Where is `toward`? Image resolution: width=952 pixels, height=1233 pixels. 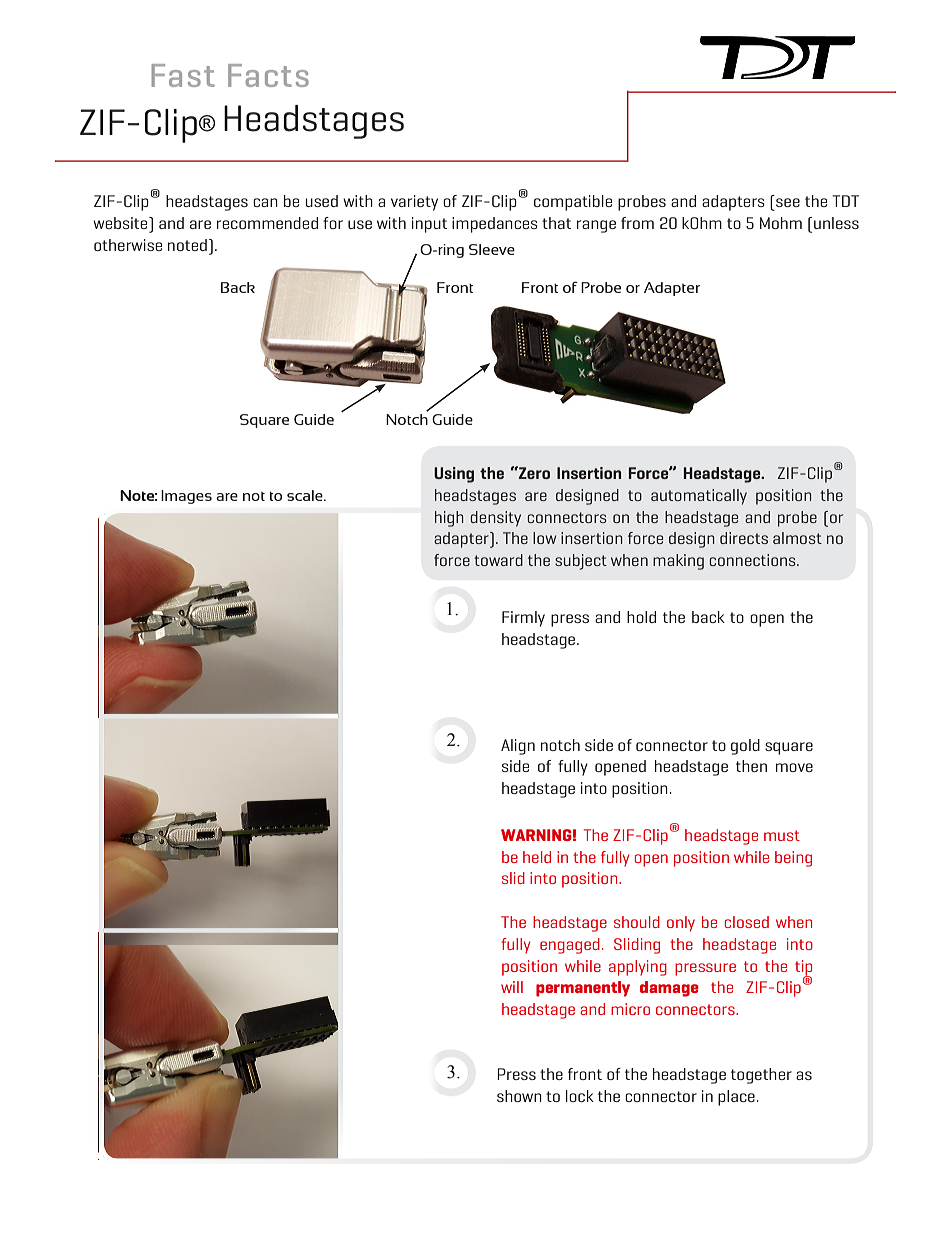
toward is located at coordinates (498, 560).
